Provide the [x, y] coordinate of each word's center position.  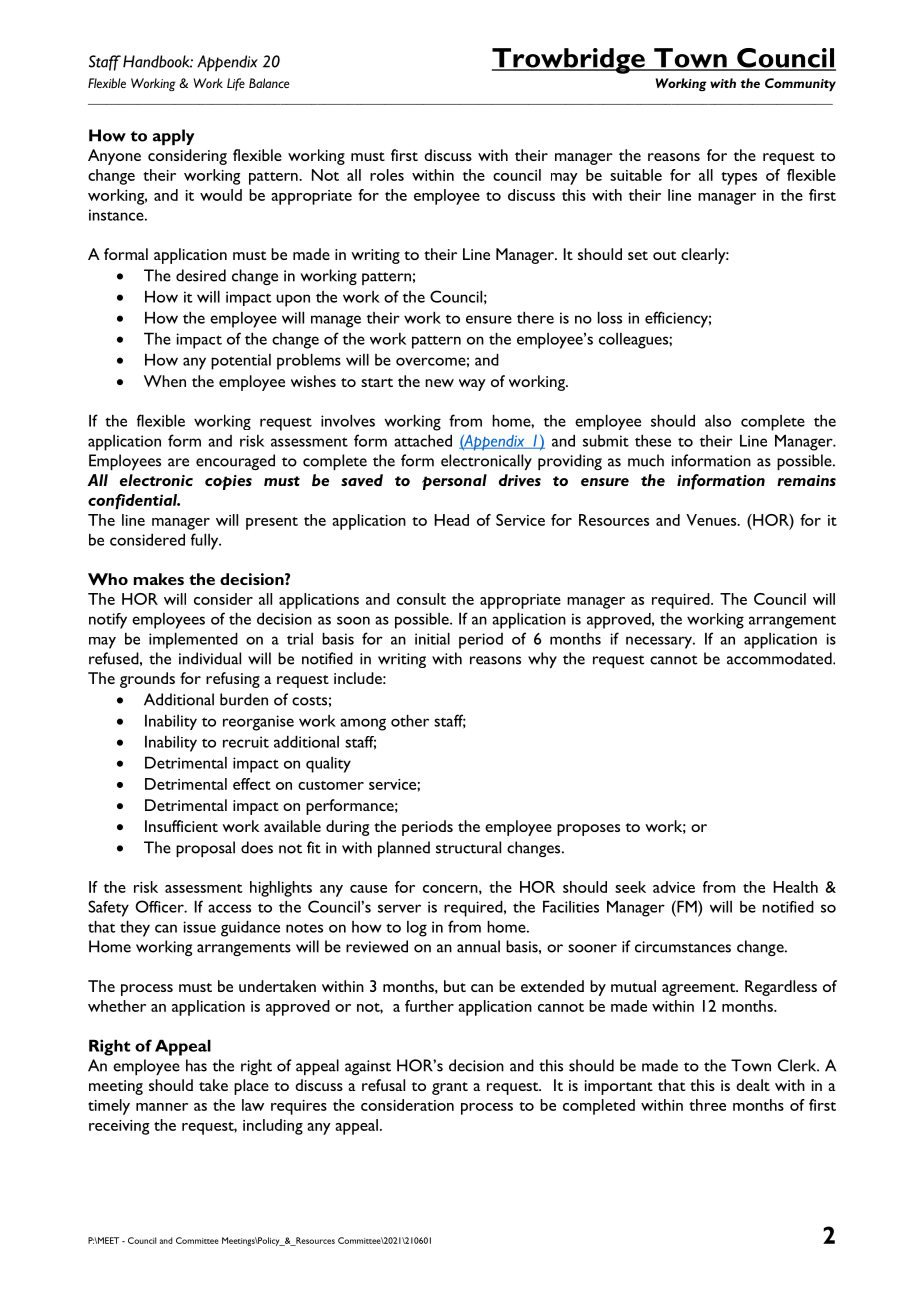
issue [199, 927]
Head [451, 520]
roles [387, 175]
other [410, 720]
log [417, 929]
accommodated [780, 658]
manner [162, 1107]
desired [201, 275]
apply [174, 137]
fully [206, 541]
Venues [712, 520]
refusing [233, 680]
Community [800, 85]
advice [674, 887]
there [535, 317]
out [664, 255]
